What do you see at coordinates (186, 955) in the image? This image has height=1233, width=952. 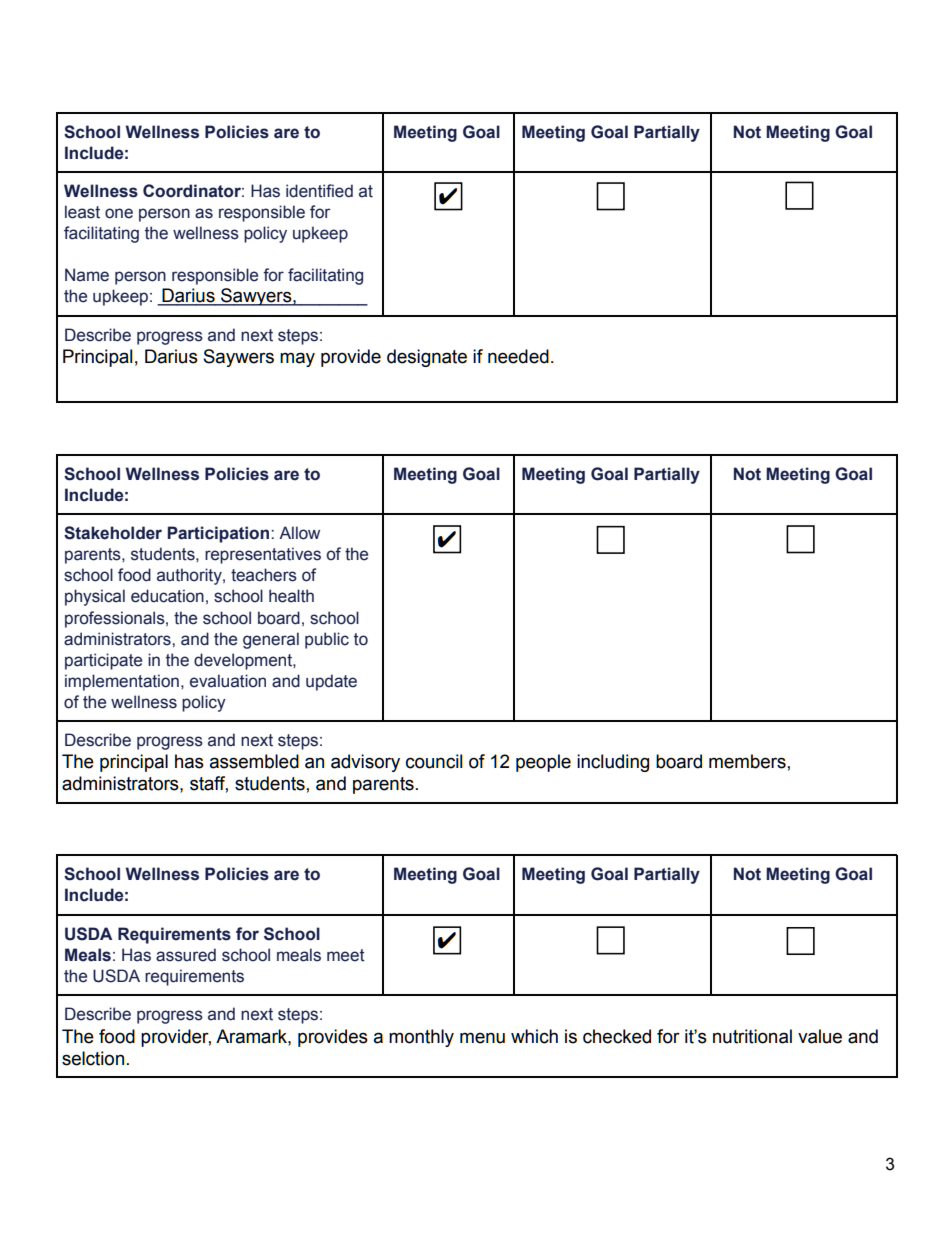 I see `assured` at bounding box center [186, 955].
